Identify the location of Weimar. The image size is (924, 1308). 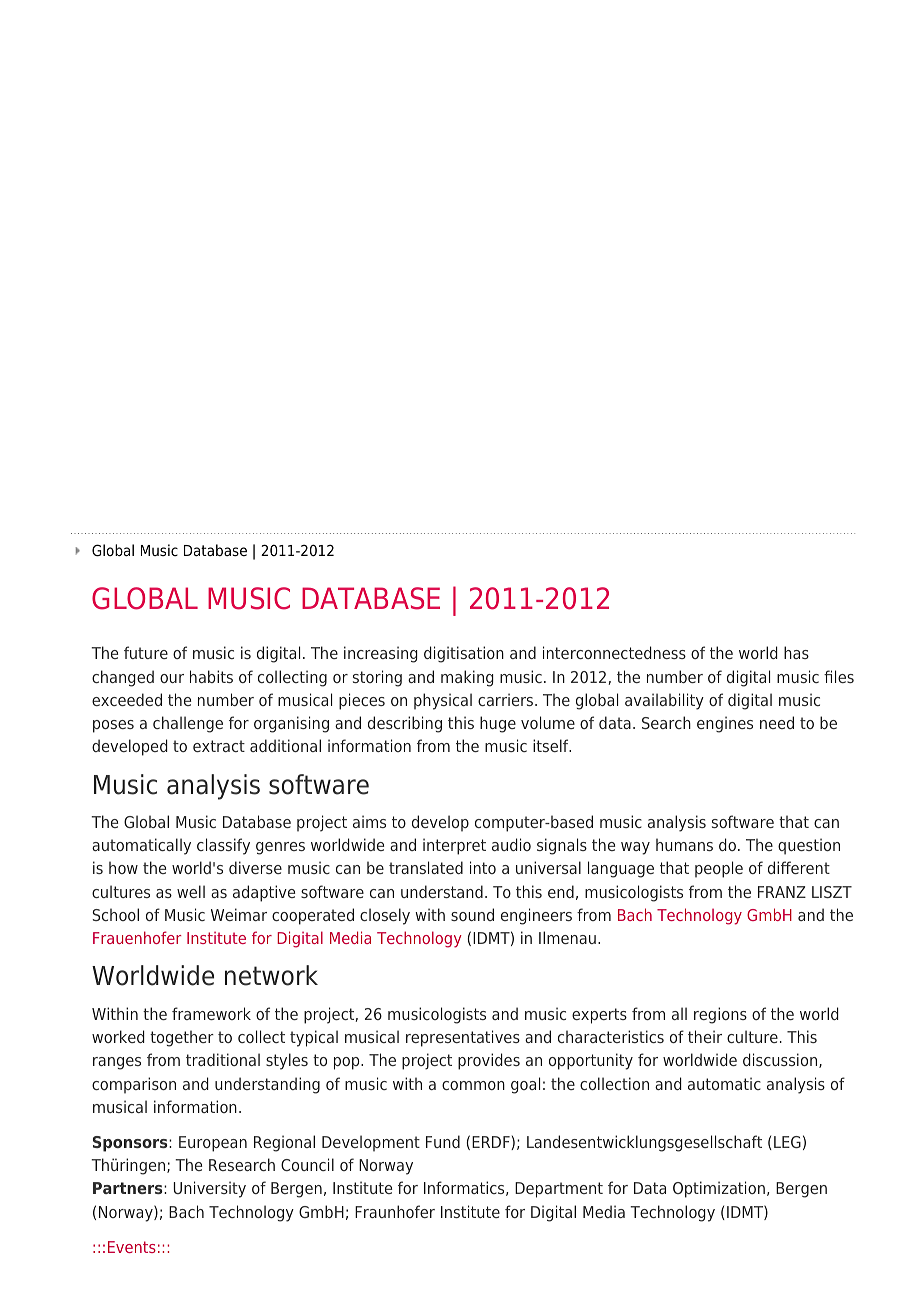
(239, 914).
